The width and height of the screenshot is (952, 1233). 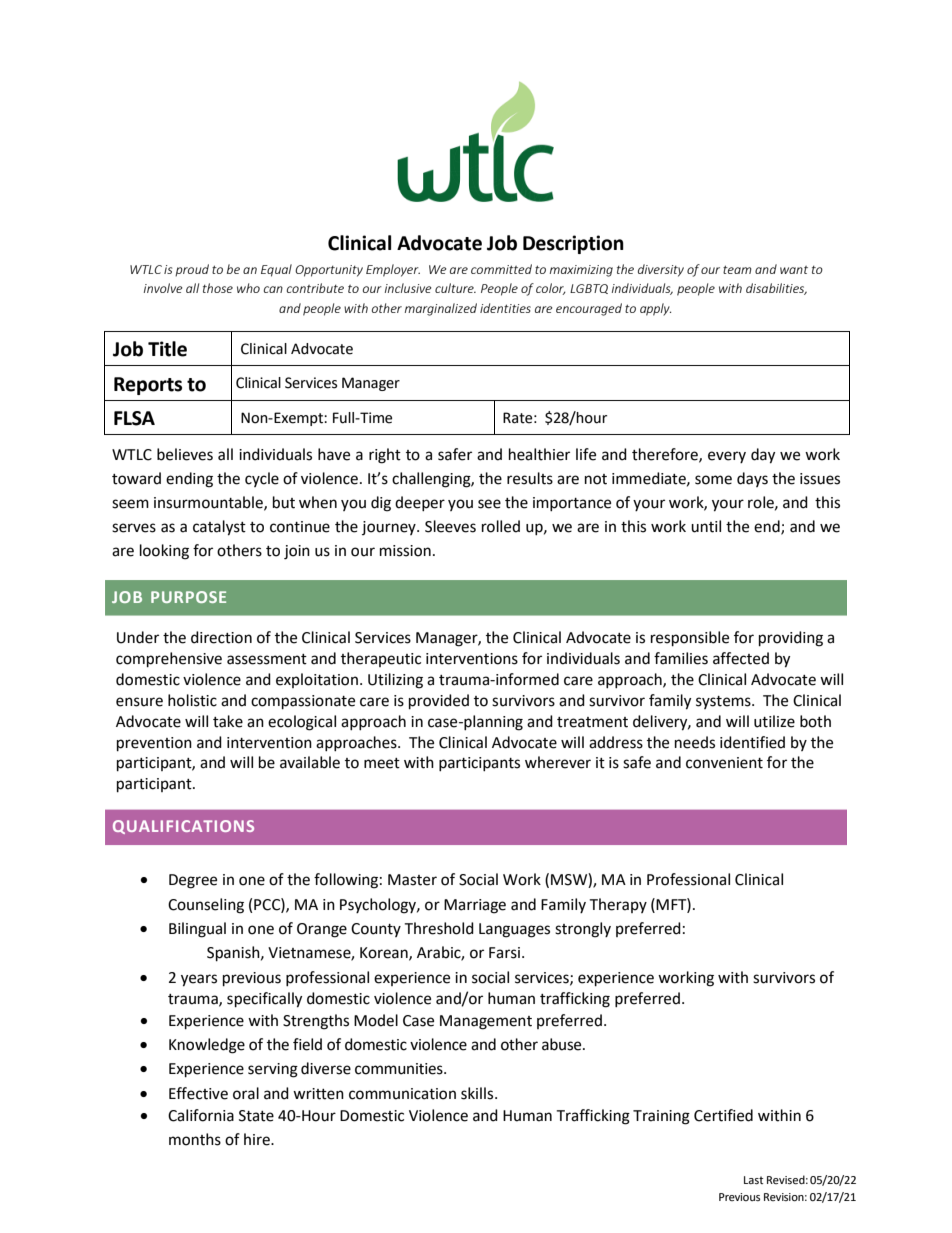 What do you see at coordinates (478, 1093) in the screenshot?
I see `skills` at bounding box center [478, 1093].
